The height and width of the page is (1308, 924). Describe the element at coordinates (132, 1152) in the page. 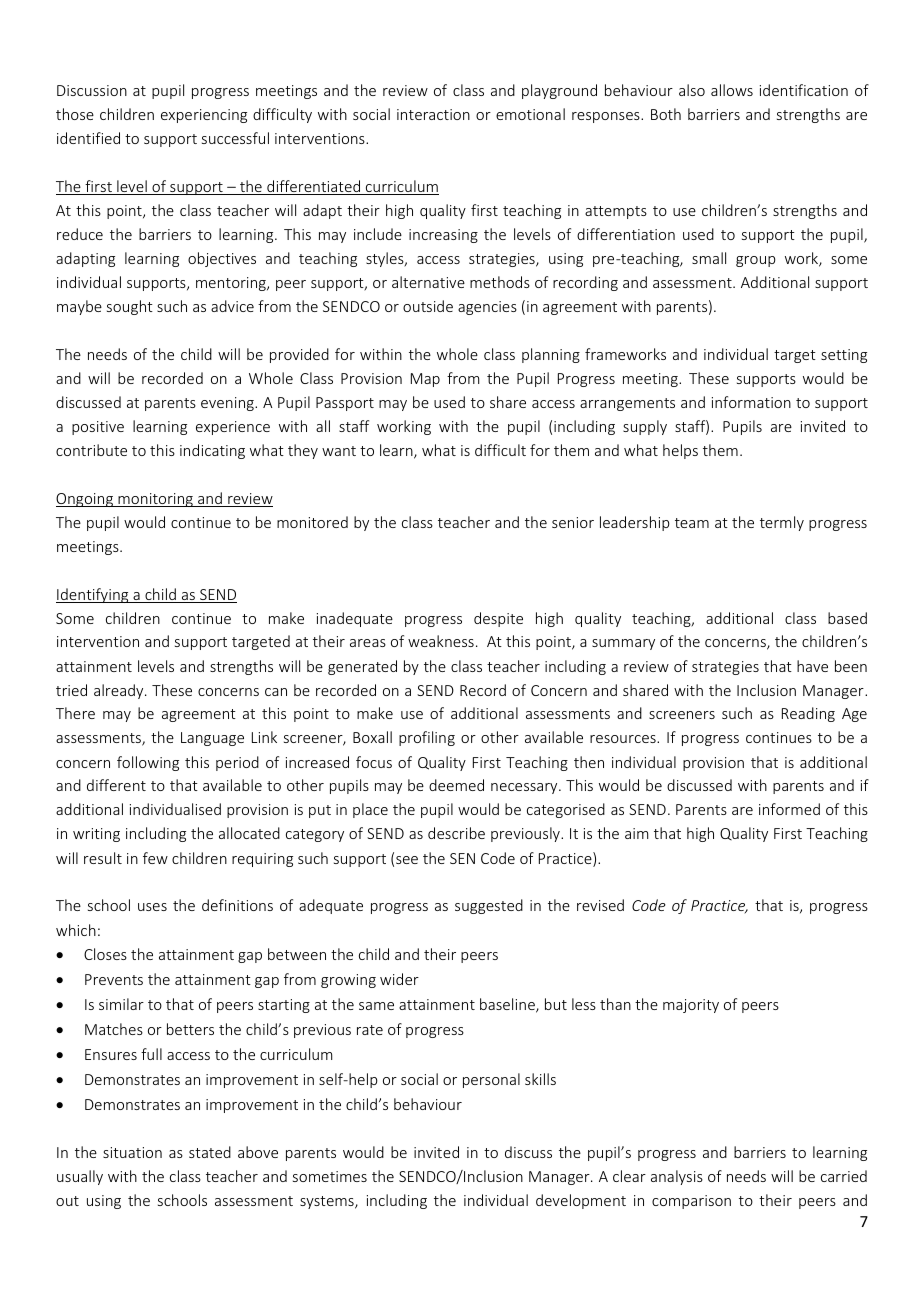

I see `situation` at that location.
